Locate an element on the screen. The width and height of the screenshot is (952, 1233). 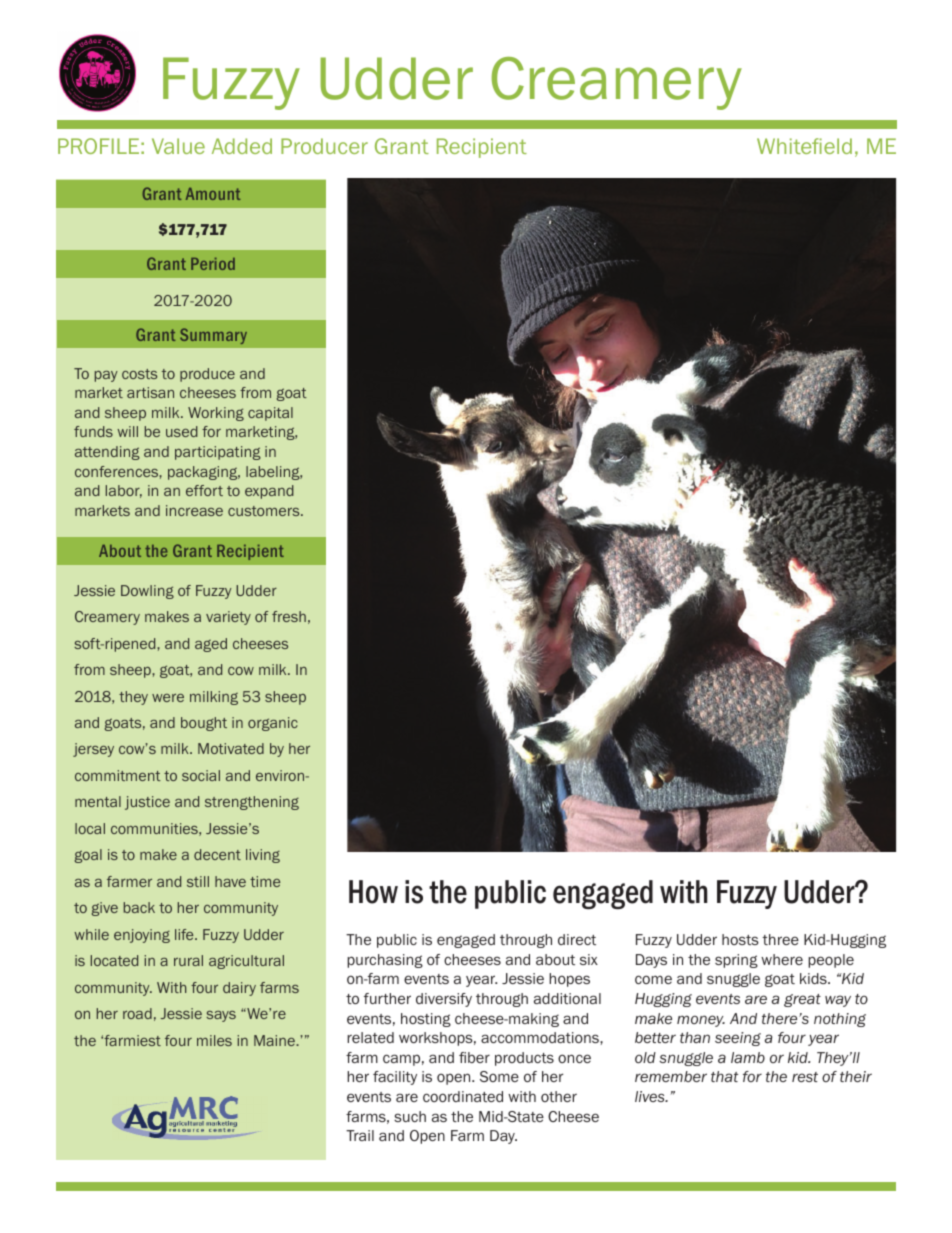
variety is located at coordinates (228, 618).
